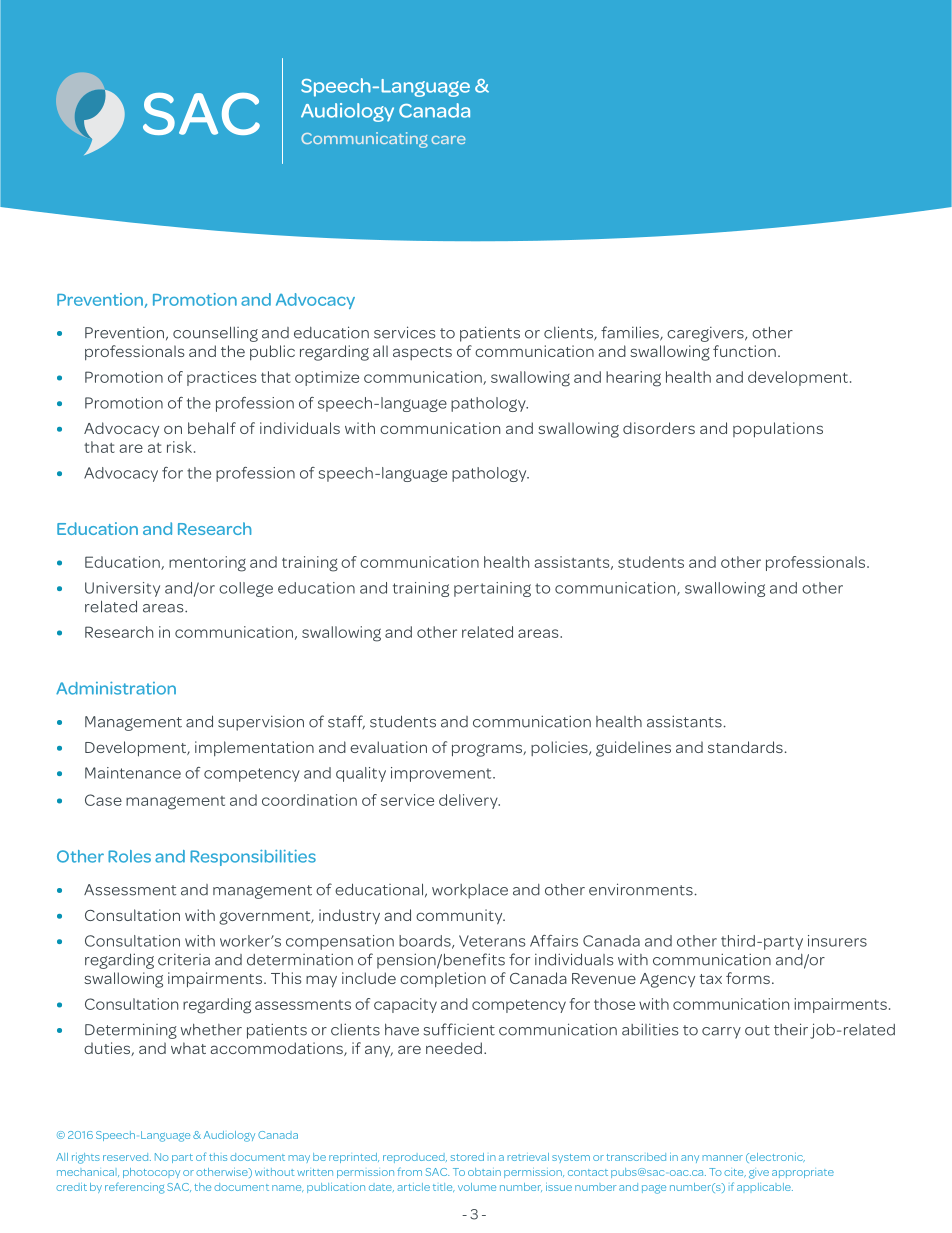 The width and height of the image is (952, 1233). Describe the element at coordinates (443, 979) in the image. I see `completion` at that location.
